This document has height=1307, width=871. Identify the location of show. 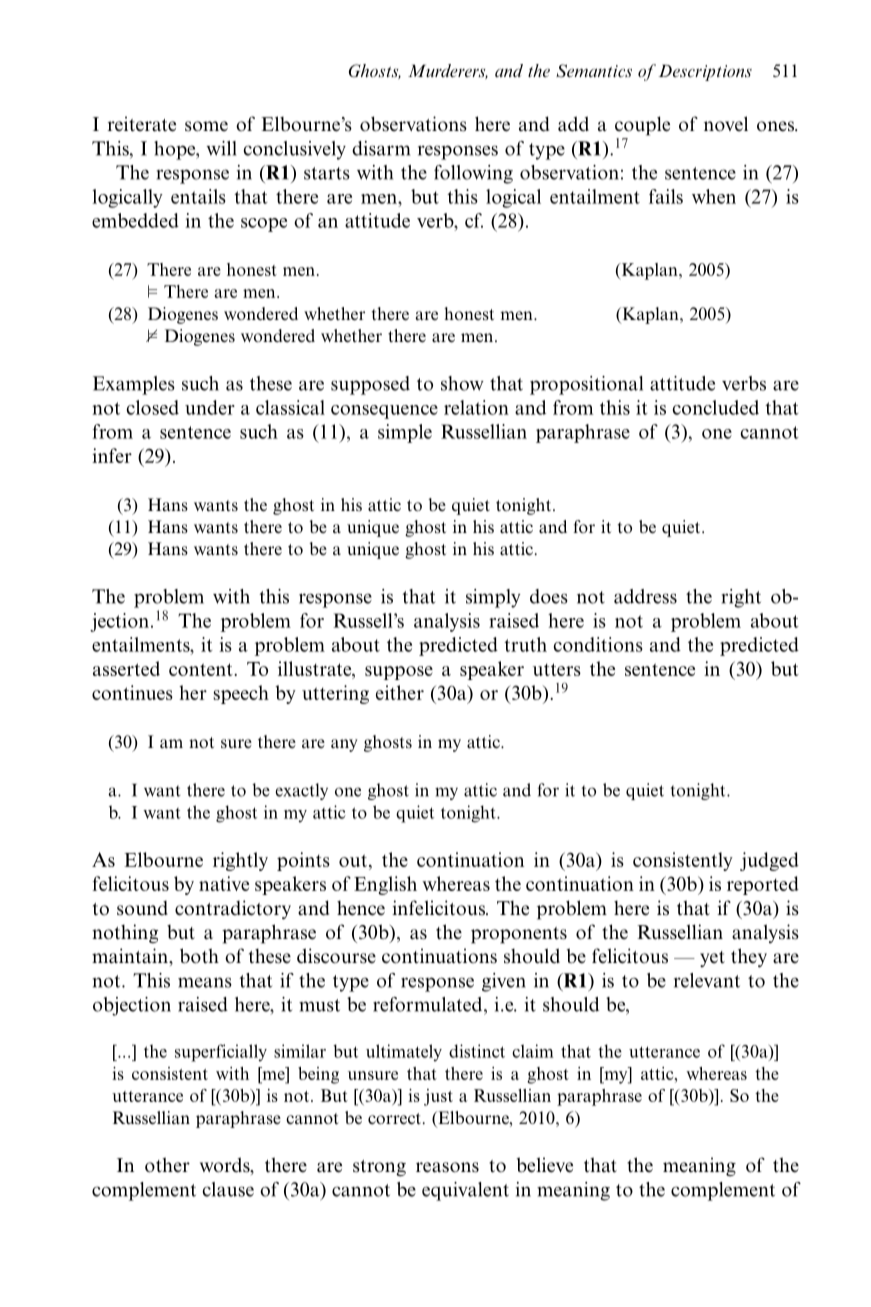
(462, 383).
